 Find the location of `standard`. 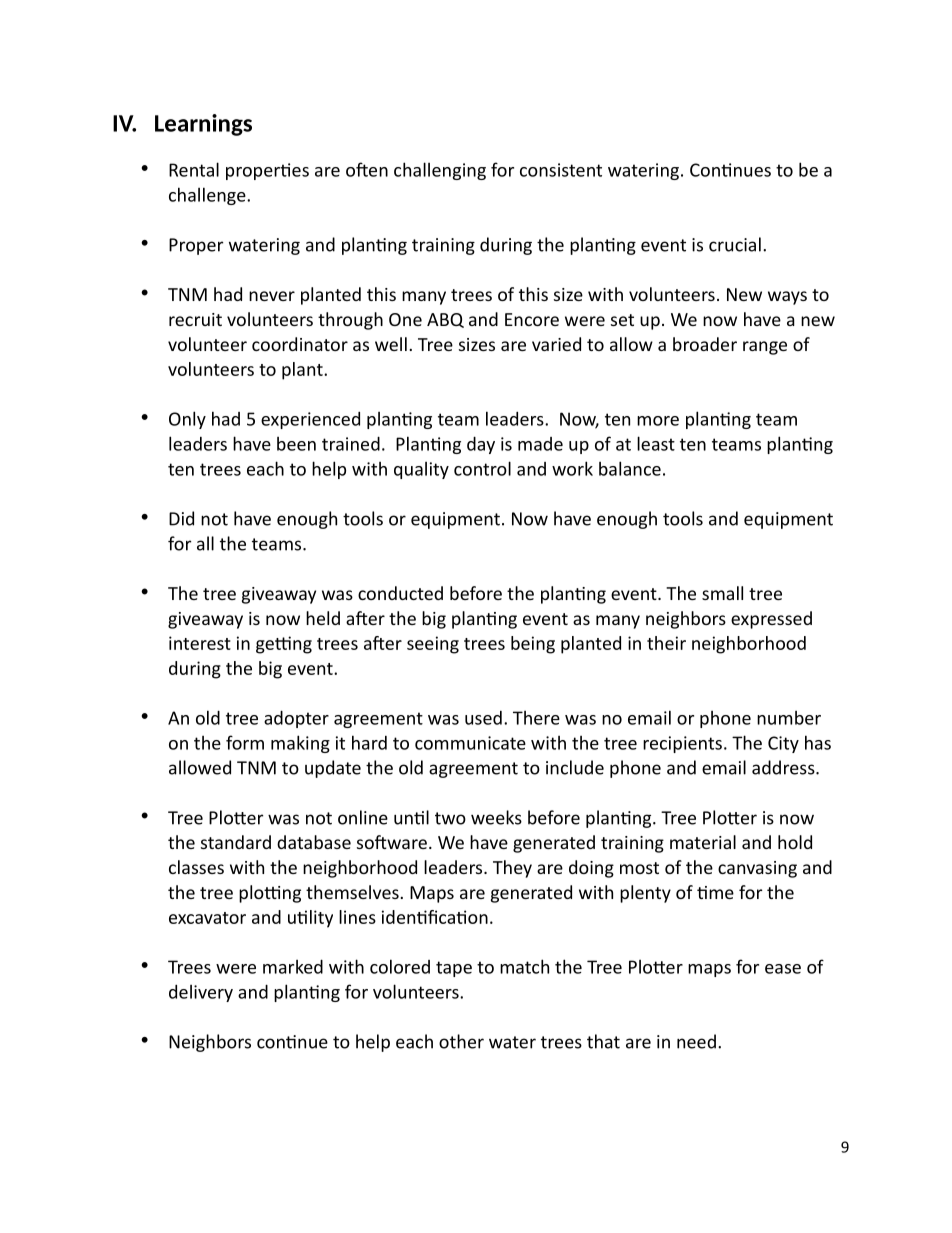

standard is located at coordinates (236, 842).
